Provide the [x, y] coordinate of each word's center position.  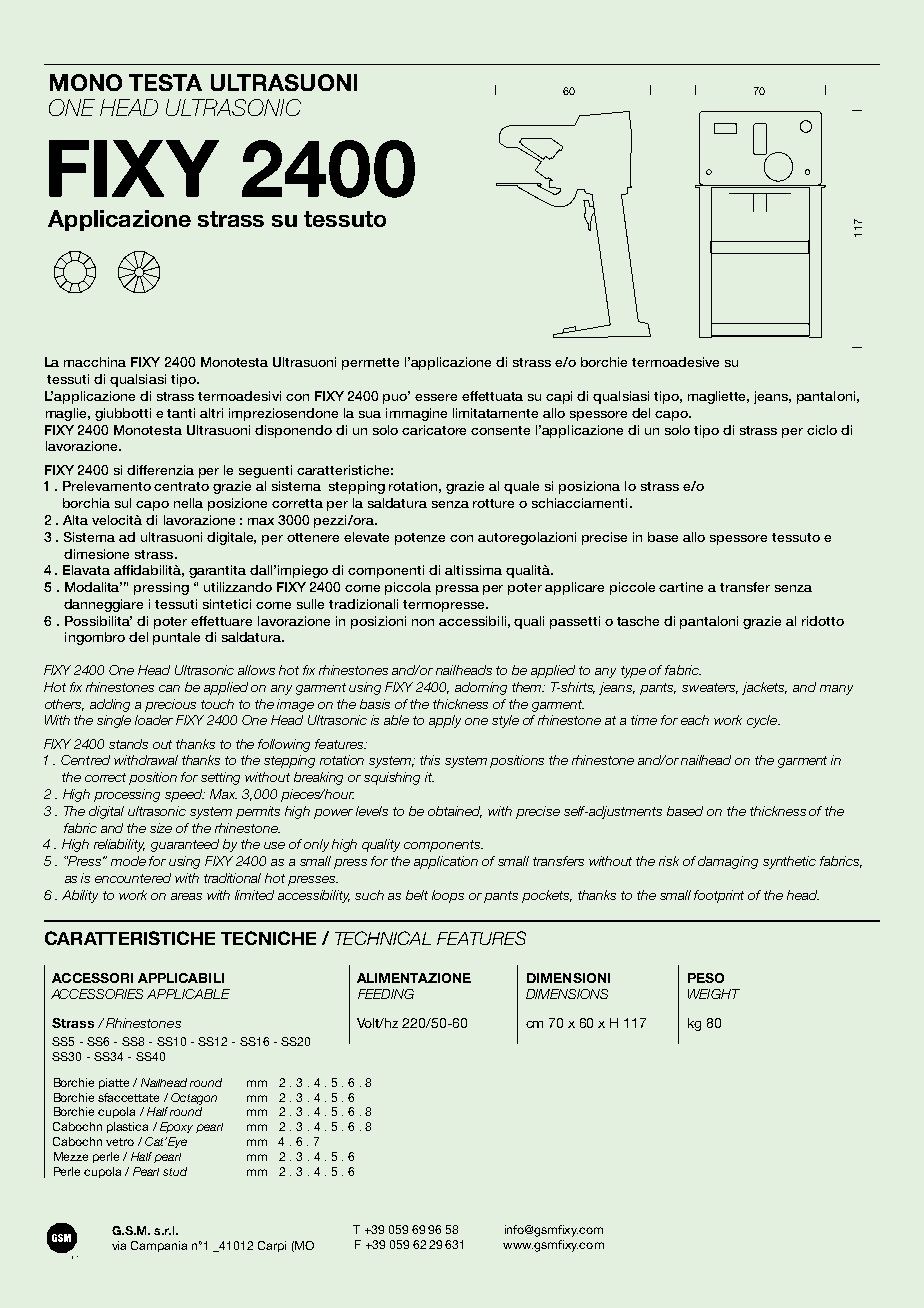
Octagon [194, 1099]
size [161, 828]
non [423, 622]
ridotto [823, 621]
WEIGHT [714, 994]
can [169, 688]
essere [436, 397]
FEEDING [386, 994]
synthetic [789, 862]
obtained [455, 812]
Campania [159, 1246]
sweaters [710, 688]
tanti [181, 413]
